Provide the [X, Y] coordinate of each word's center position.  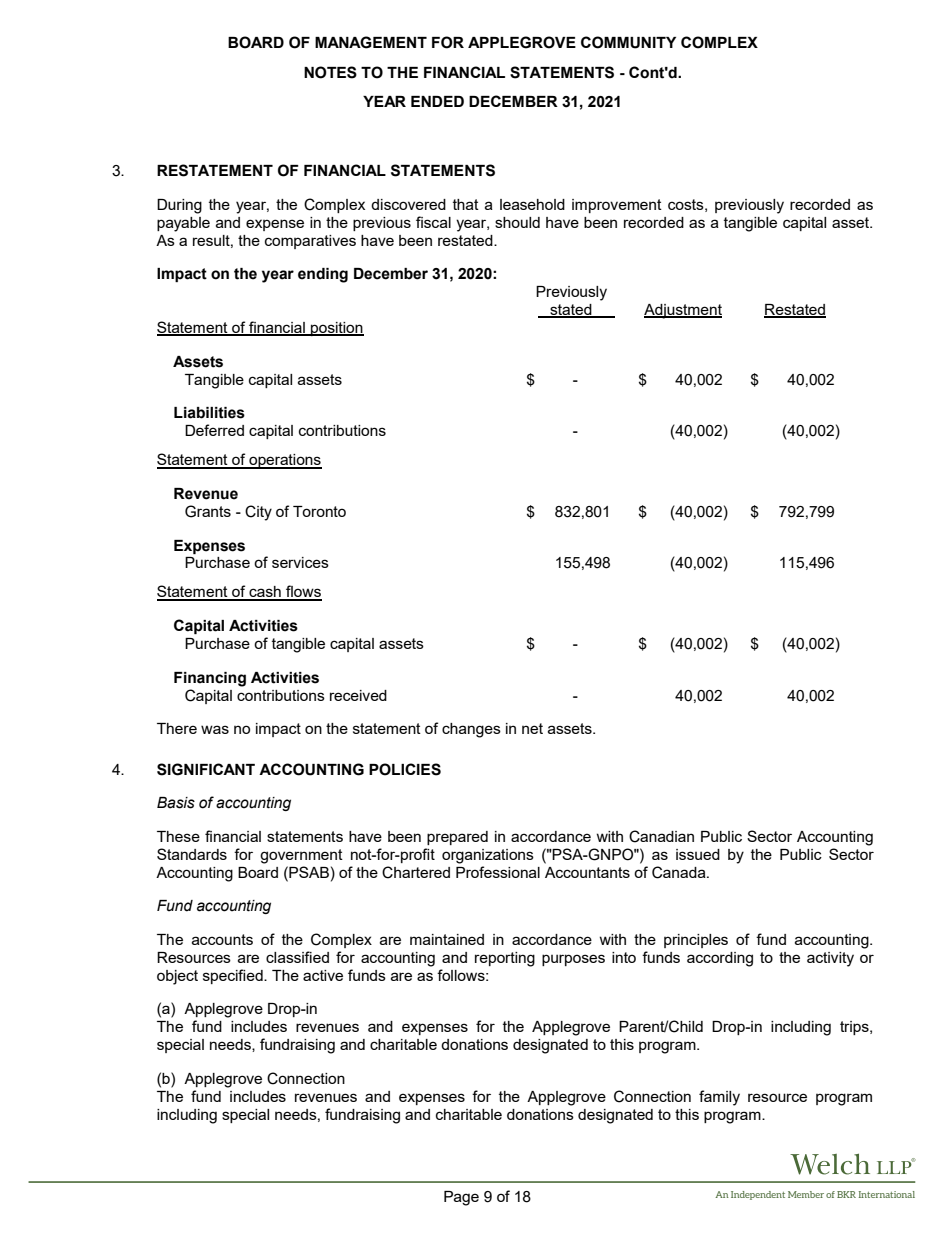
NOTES [330, 72]
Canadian [661, 836]
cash [265, 593]
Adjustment [683, 311]
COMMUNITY [628, 42]
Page [461, 1198]
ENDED [437, 101]
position [336, 329]
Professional [498, 872]
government [301, 856]
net [532, 728]
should [517, 222]
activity [830, 959]
